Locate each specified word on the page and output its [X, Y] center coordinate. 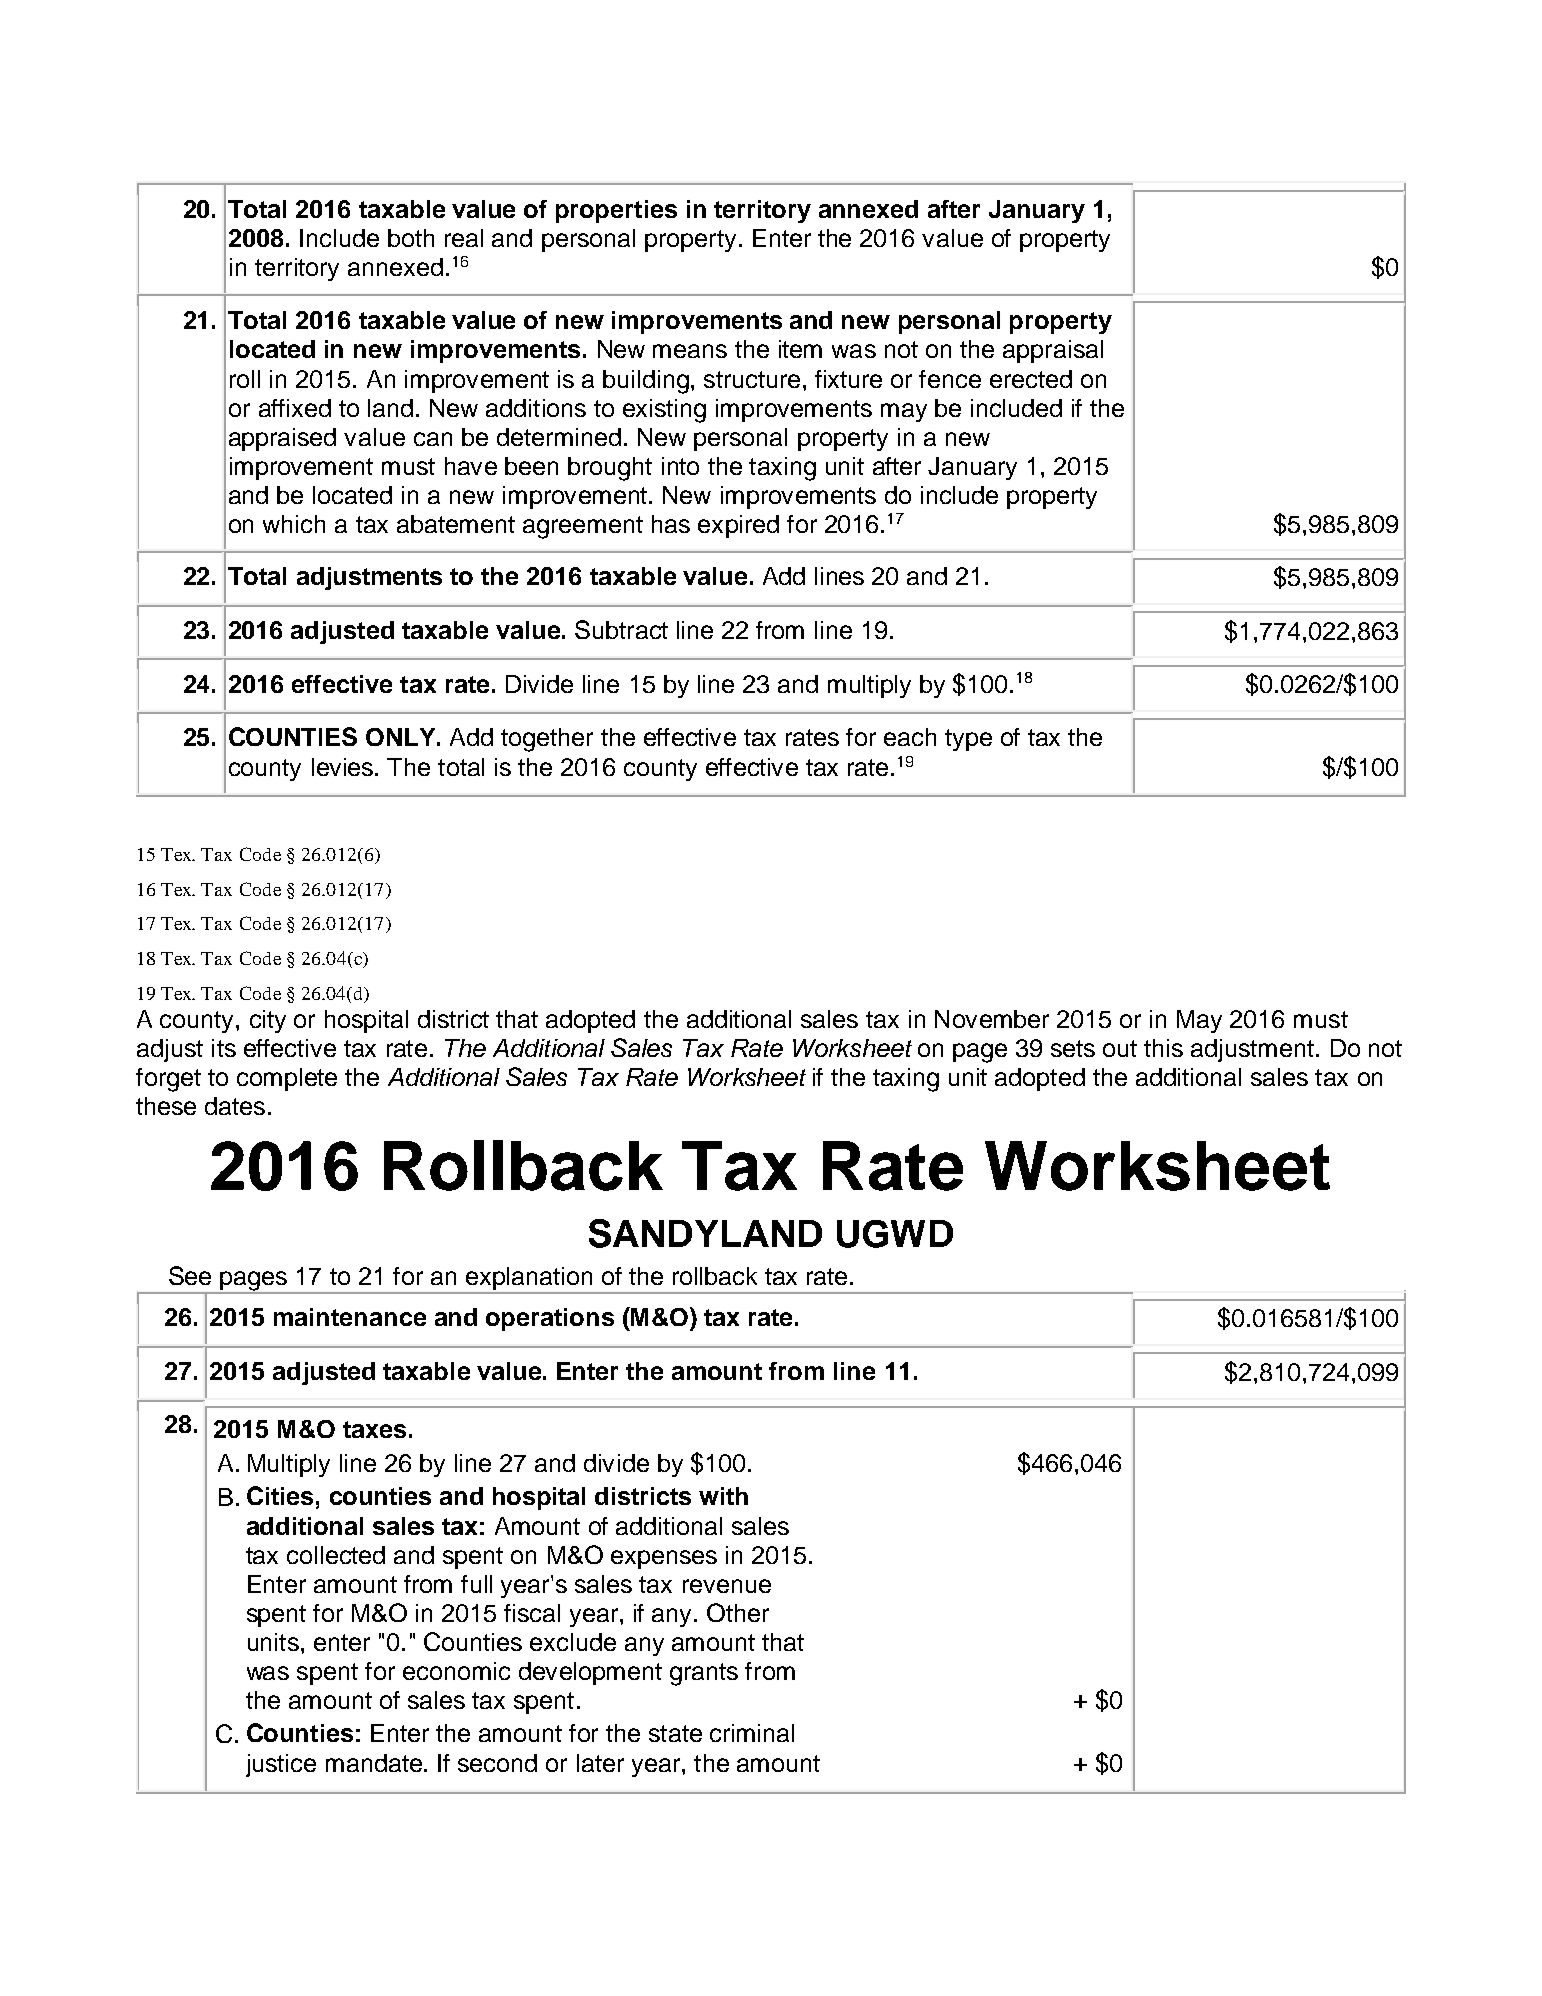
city [268, 1021]
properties [616, 211]
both [411, 238]
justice [281, 1765]
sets [1073, 1048]
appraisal [1053, 351]
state [675, 1733]
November [992, 1019]
